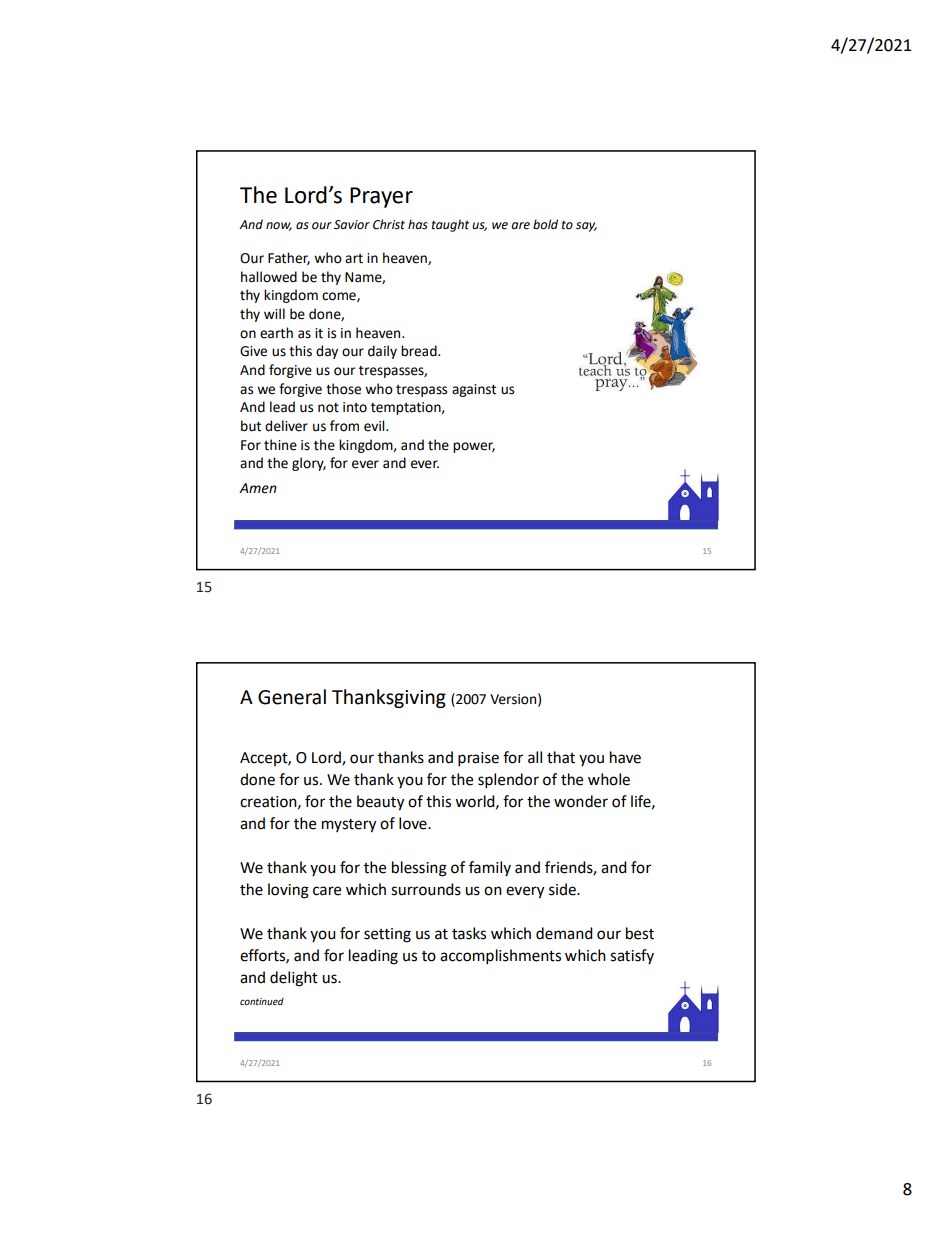 Image resolution: width=952 pixels, height=1233 pixels. What do you see at coordinates (478, 759) in the screenshot?
I see `praise` at bounding box center [478, 759].
